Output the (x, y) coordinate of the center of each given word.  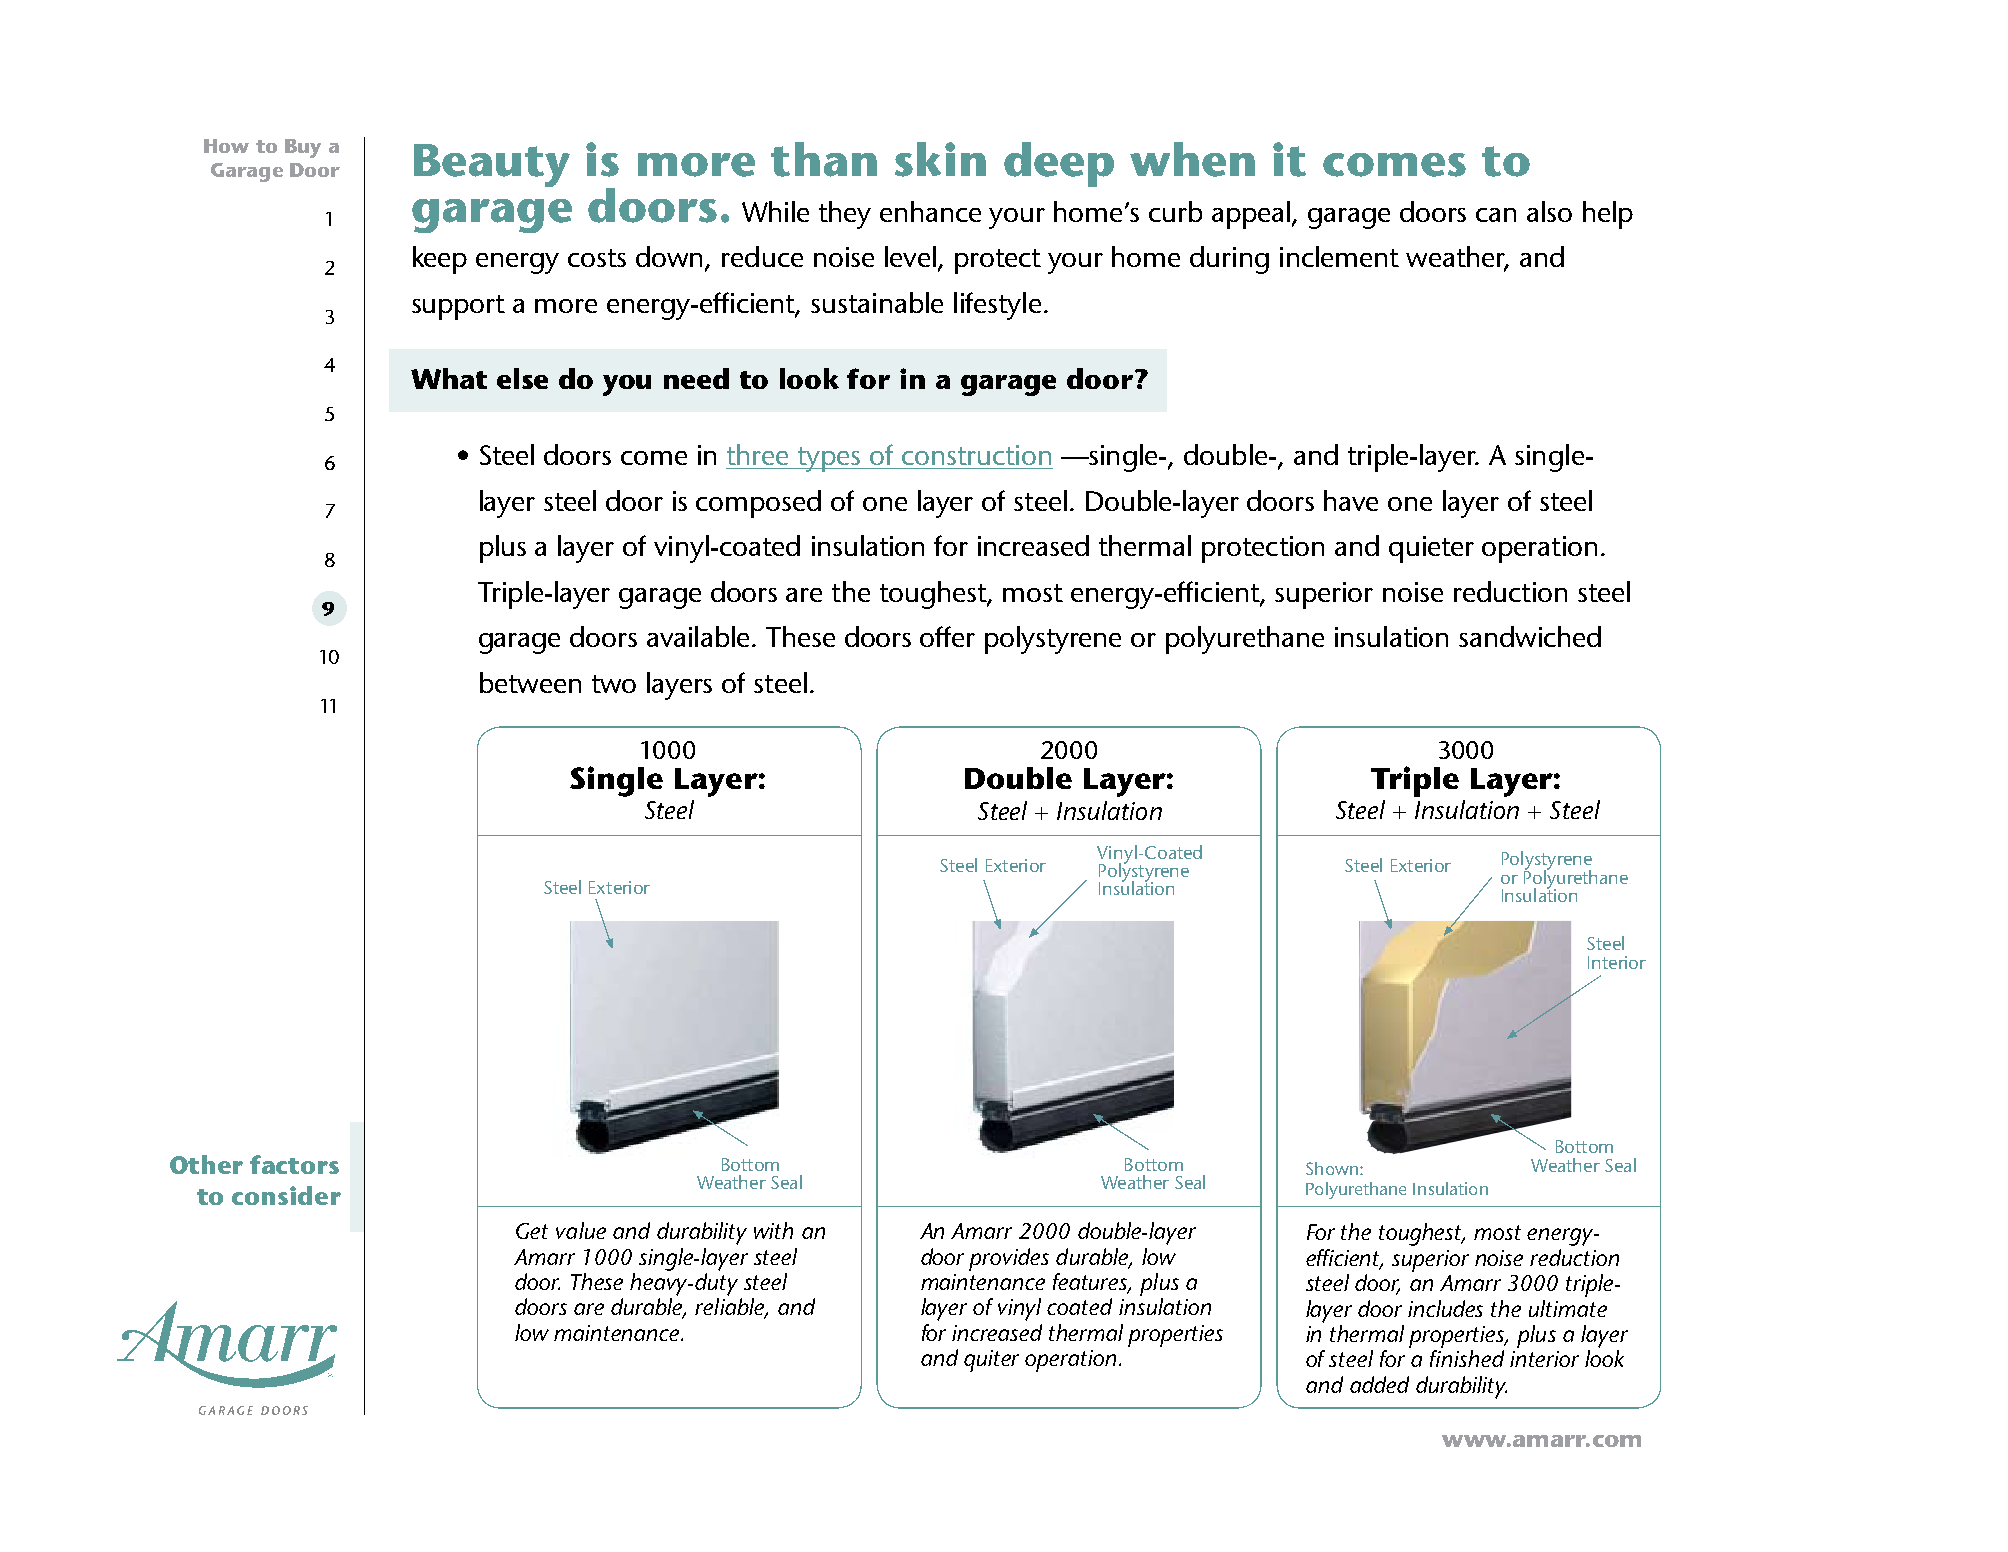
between (530, 682)
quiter (991, 1361)
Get (532, 1231)
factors (294, 1164)
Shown (1332, 1168)
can (1496, 215)
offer (947, 636)
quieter (1431, 549)
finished (1467, 1358)
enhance (930, 211)
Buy (303, 148)
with (773, 1230)
